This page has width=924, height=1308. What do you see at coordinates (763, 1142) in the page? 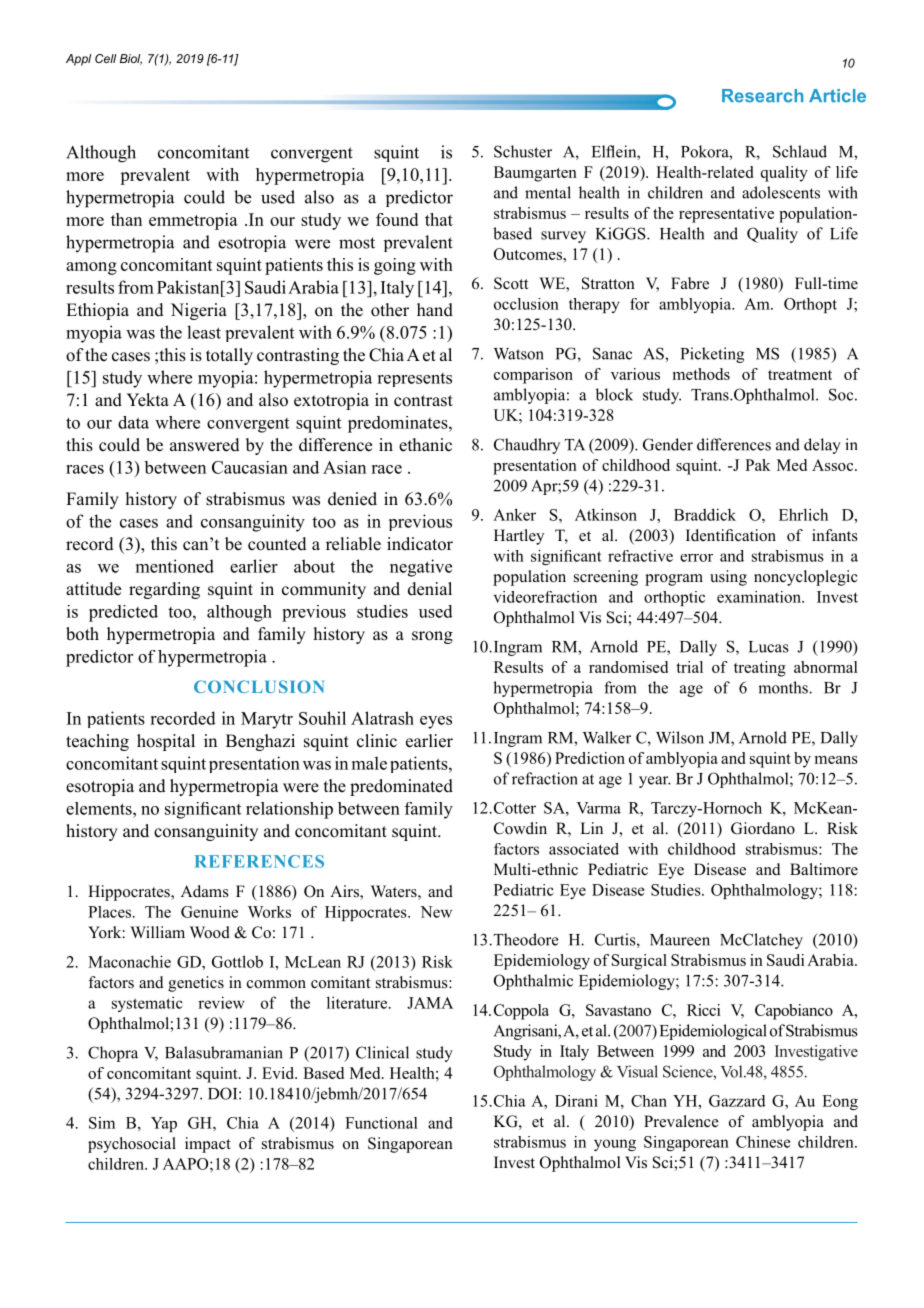
I see `Chinese` at bounding box center [763, 1142].
